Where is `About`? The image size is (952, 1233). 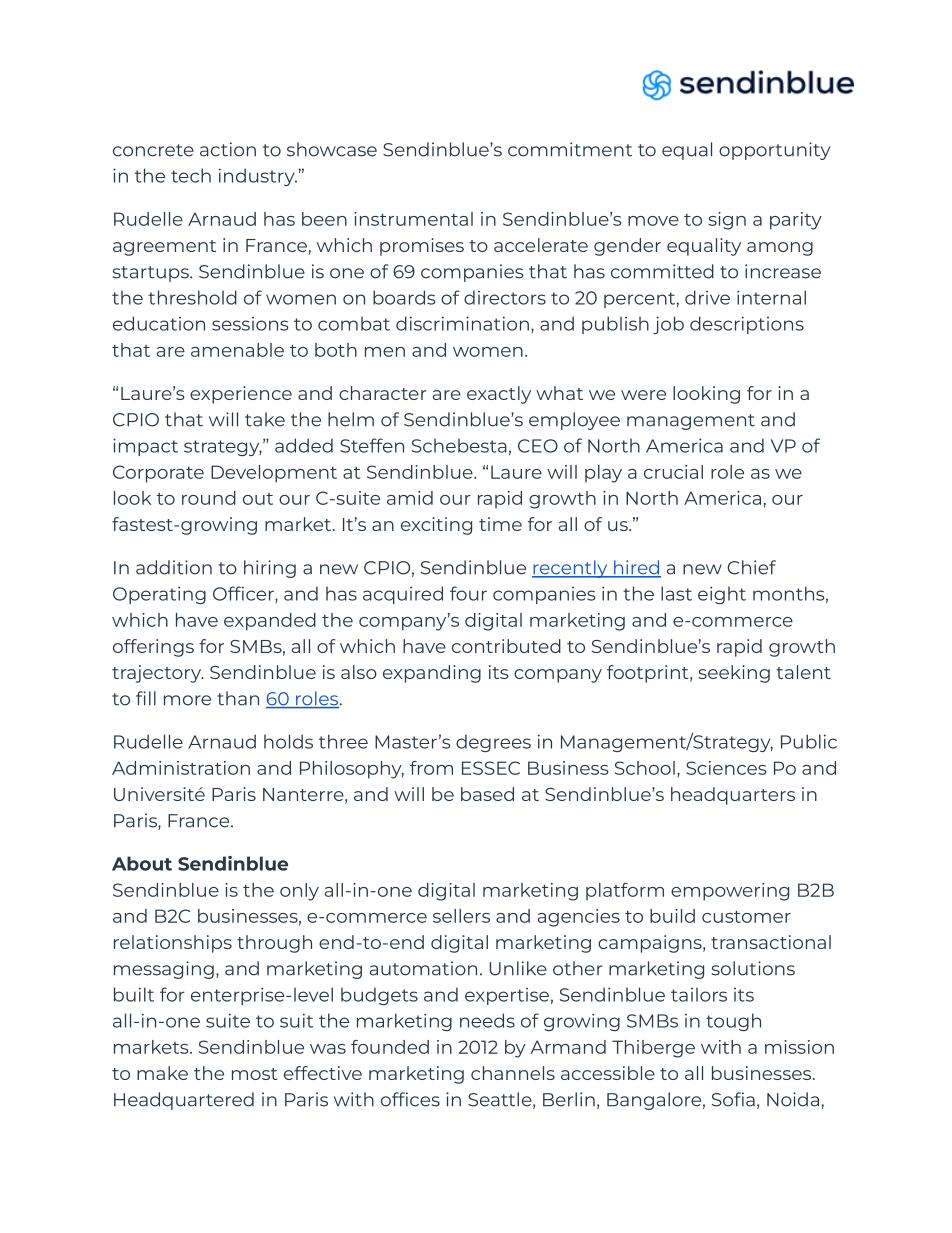 About is located at coordinates (142, 863).
